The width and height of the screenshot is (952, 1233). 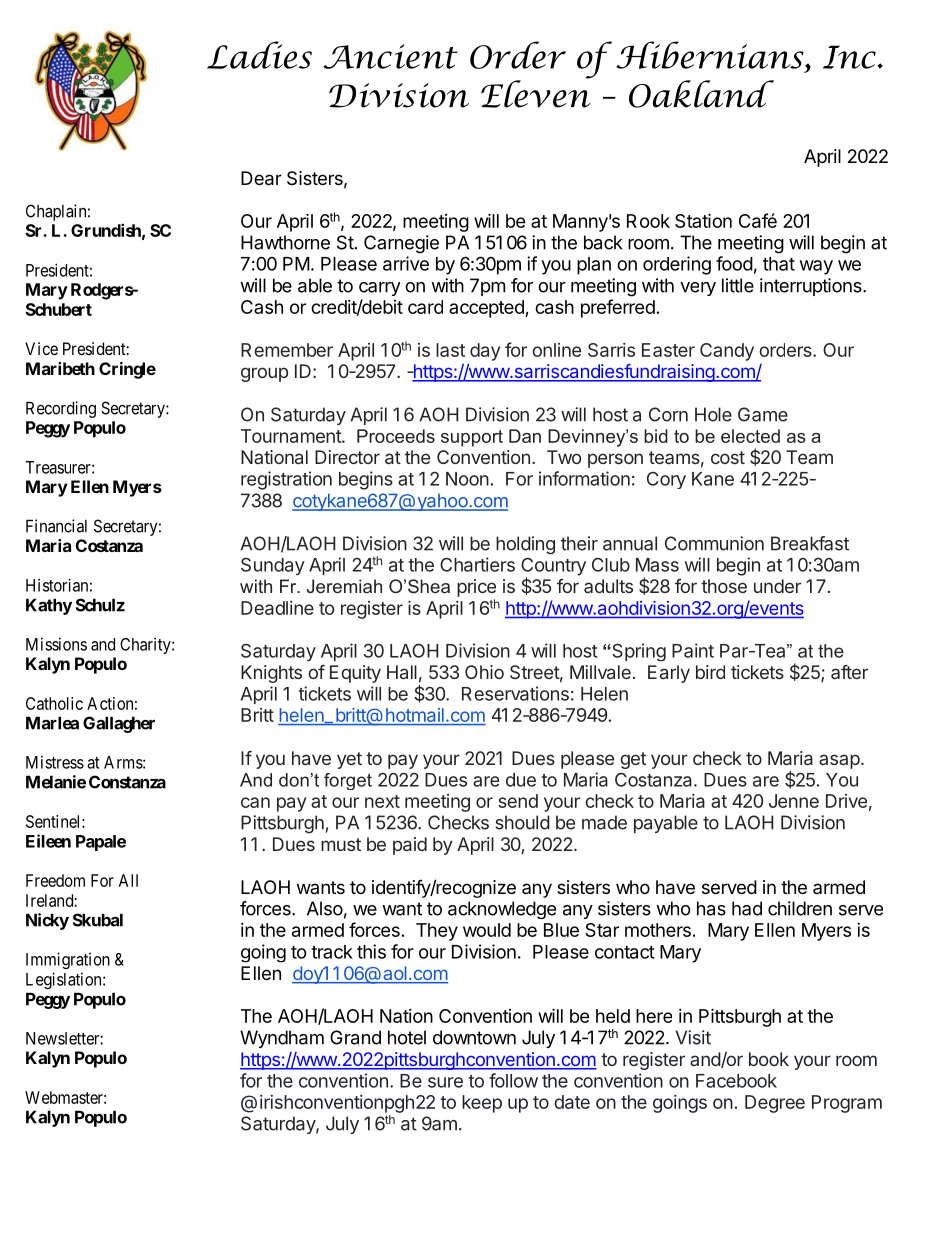 What do you see at coordinates (850, 57) in the screenshot?
I see `Inc` at bounding box center [850, 57].
